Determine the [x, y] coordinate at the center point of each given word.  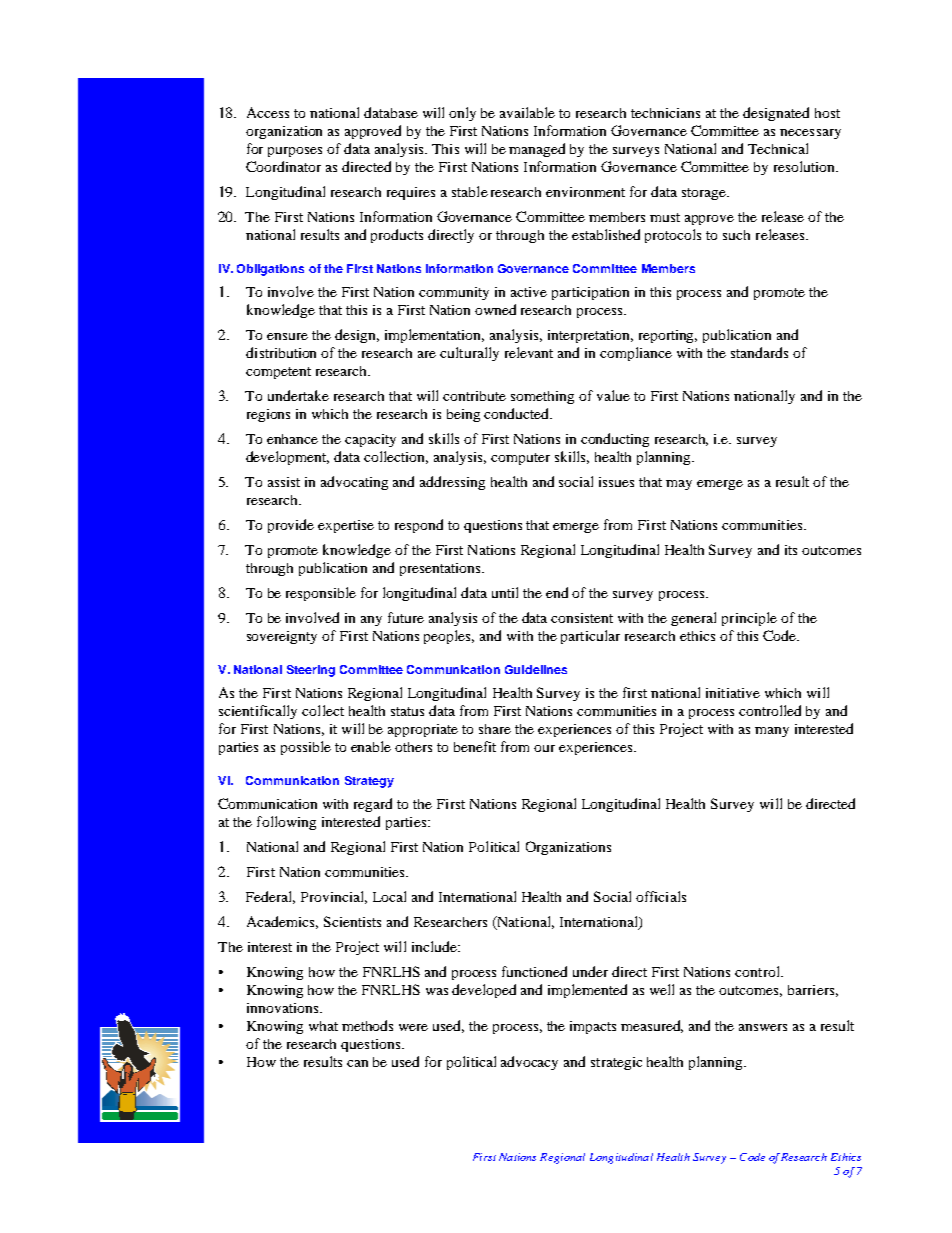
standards [759, 352]
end [557, 592]
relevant [529, 352]
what [323, 1026]
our [544, 748]
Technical [778, 148]
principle [749, 619]
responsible [321, 594]
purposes [295, 152]
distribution [281, 352]
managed [537, 150]
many [772, 732]
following [286, 823]
